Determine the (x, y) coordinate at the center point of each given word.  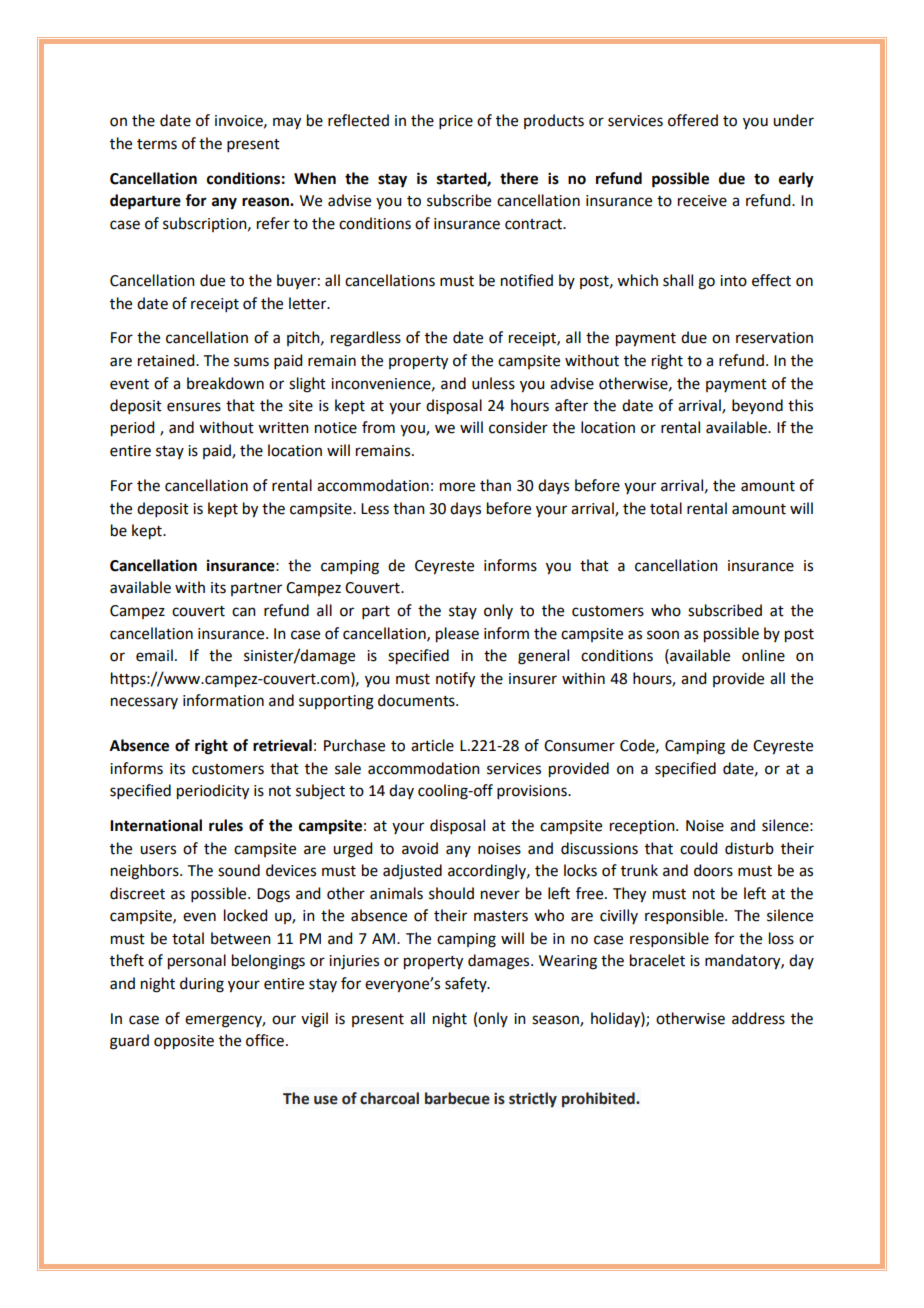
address (758, 1018)
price (456, 122)
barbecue (457, 1098)
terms (157, 144)
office (265, 1040)
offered (693, 120)
